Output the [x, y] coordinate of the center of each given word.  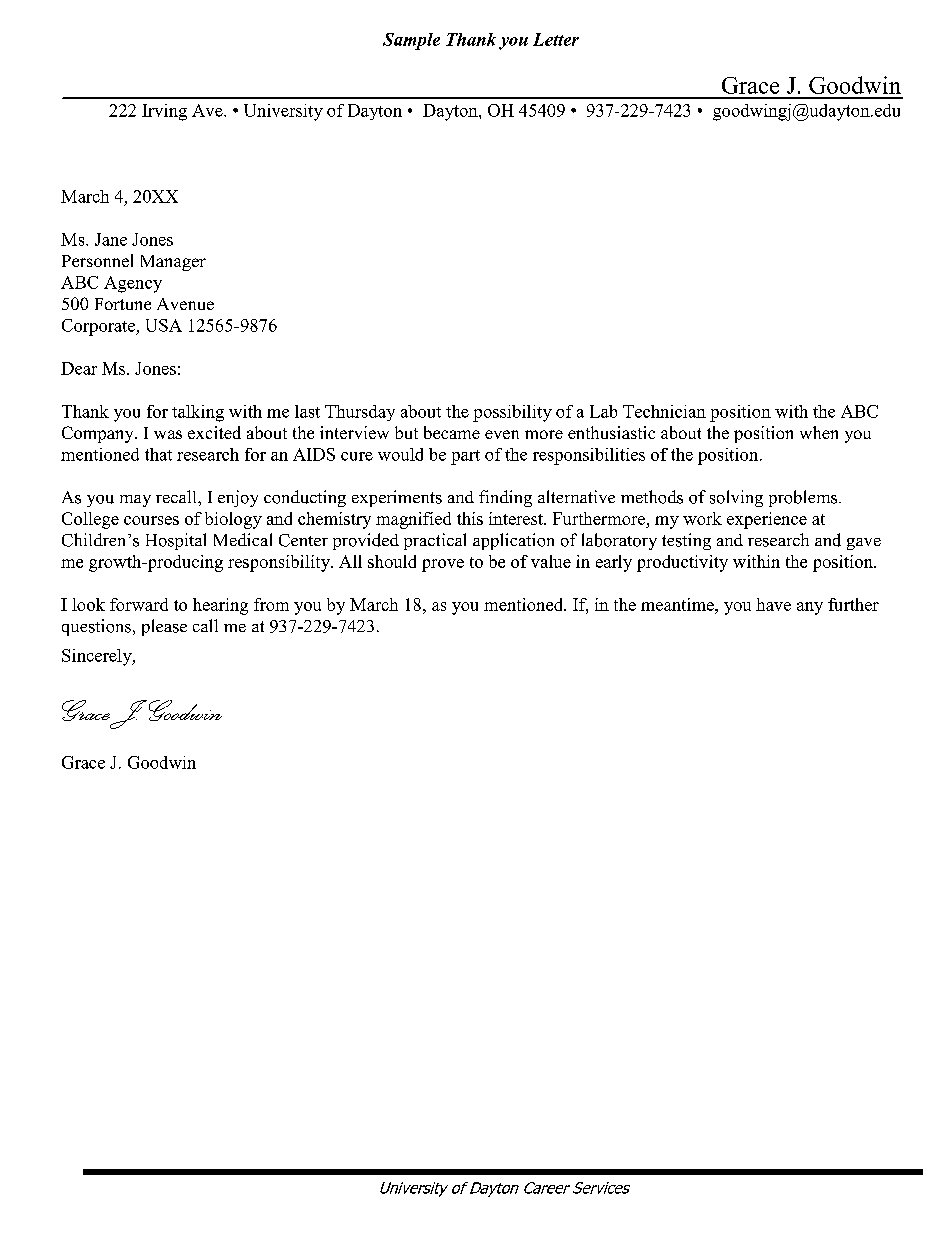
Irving [164, 112]
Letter [556, 39]
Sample [411, 41]
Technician [664, 411]
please [164, 627]
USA [164, 325]
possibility [512, 413]
